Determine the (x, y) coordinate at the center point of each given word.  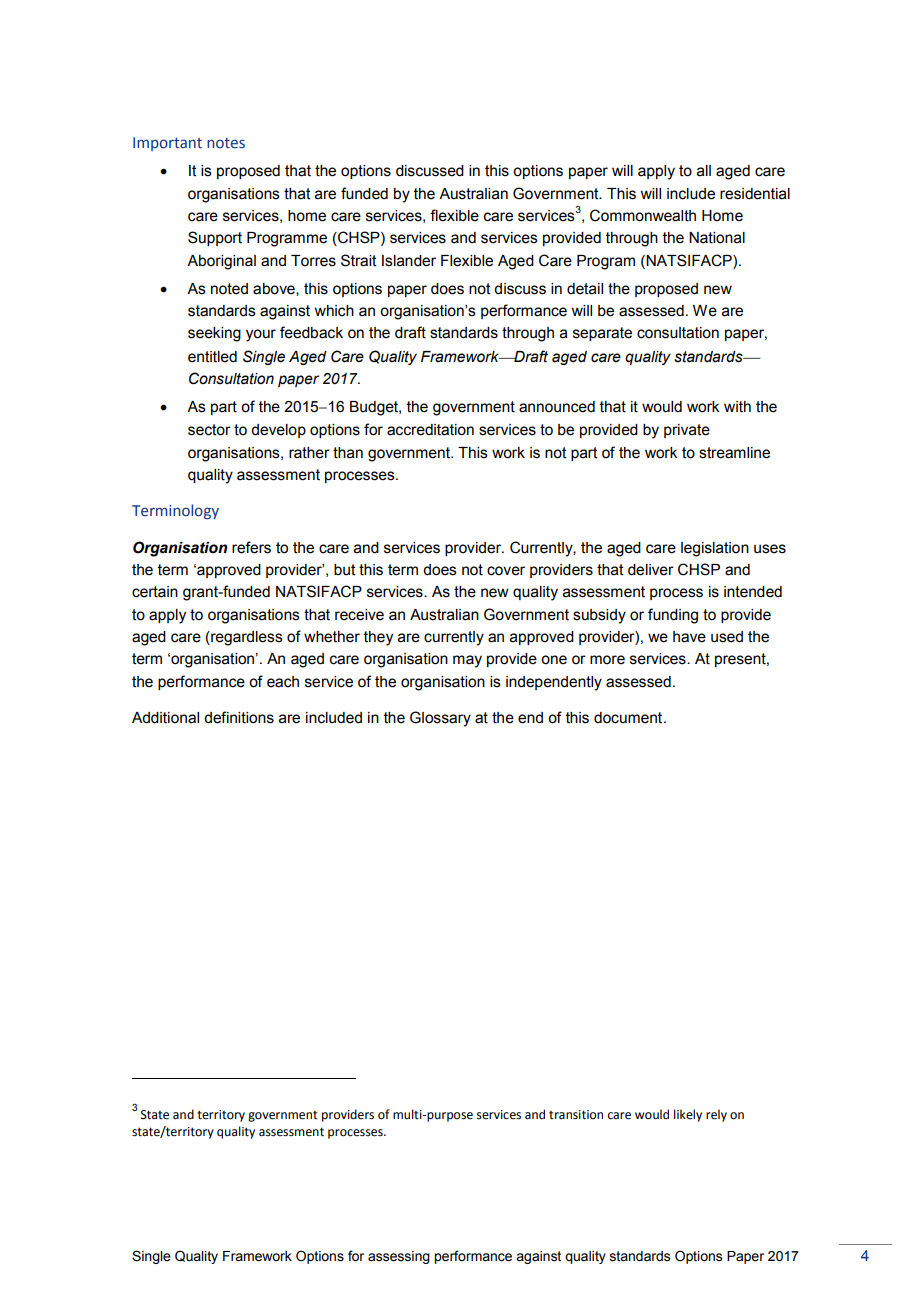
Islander (409, 261)
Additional (165, 718)
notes (226, 143)
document (629, 718)
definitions (239, 717)
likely (688, 1115)
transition (576, 1115)
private (687, 431)
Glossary (440, 719)
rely (716, 1115)
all (704, 171)
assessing (399, 1257)
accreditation (430, 430)
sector (209, 430)
